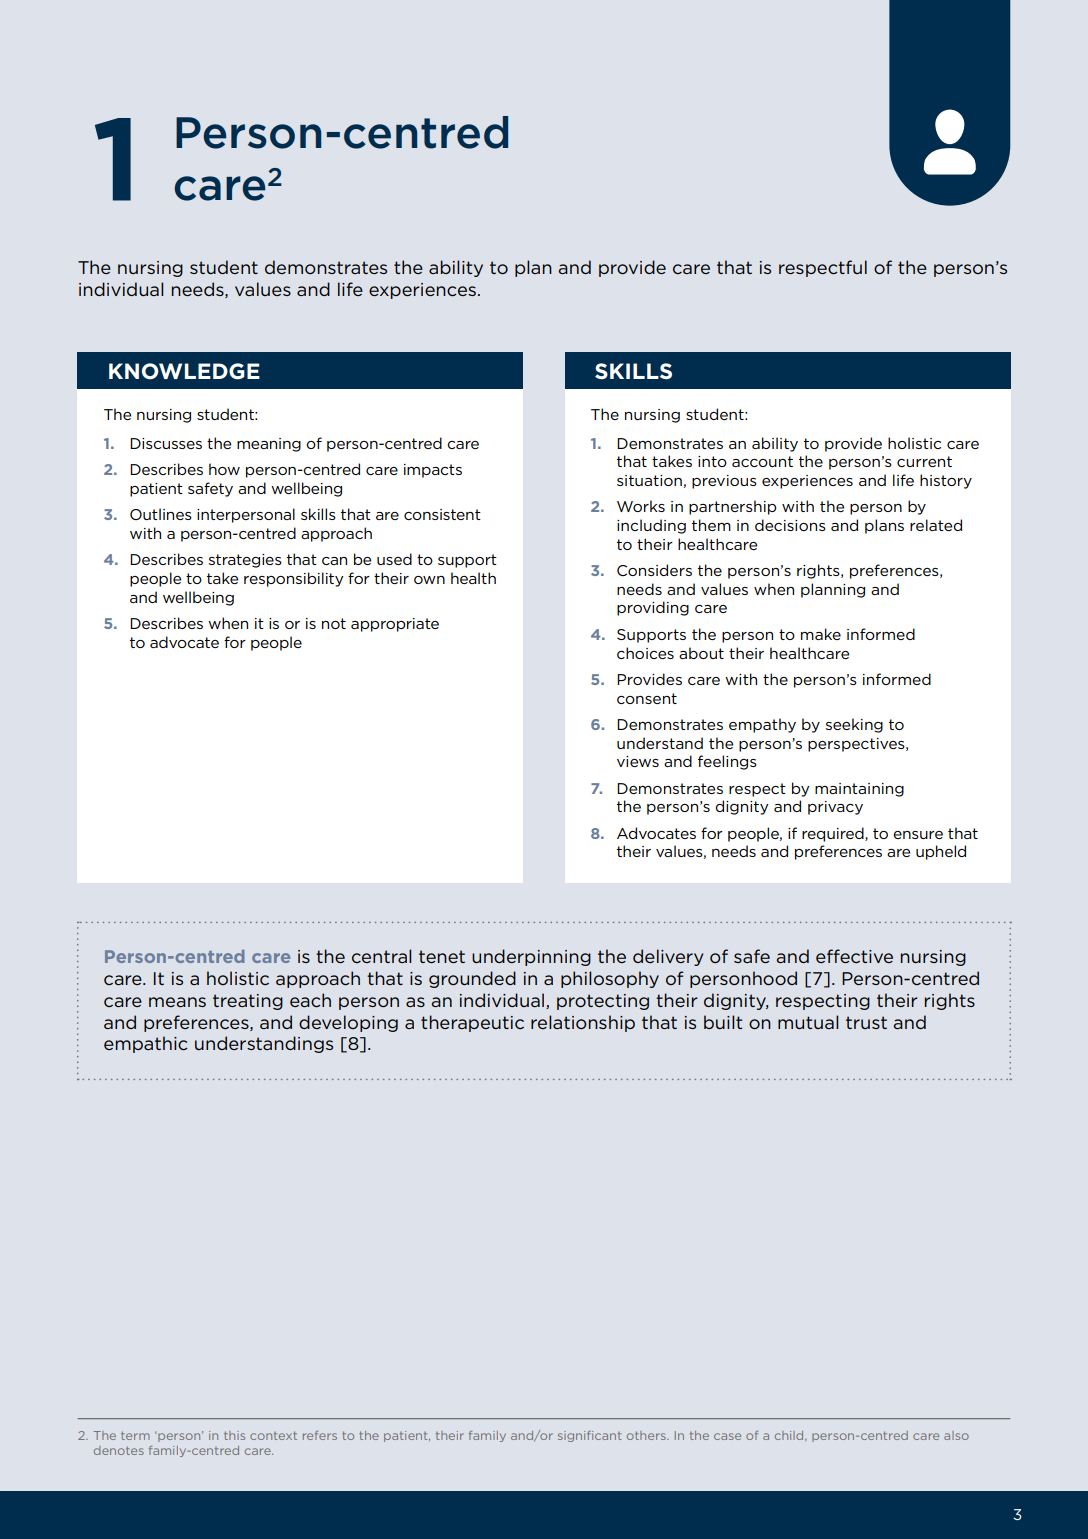  Describe the element at coordinates (145, 1044) in the document. I see `empathic` at that location.
